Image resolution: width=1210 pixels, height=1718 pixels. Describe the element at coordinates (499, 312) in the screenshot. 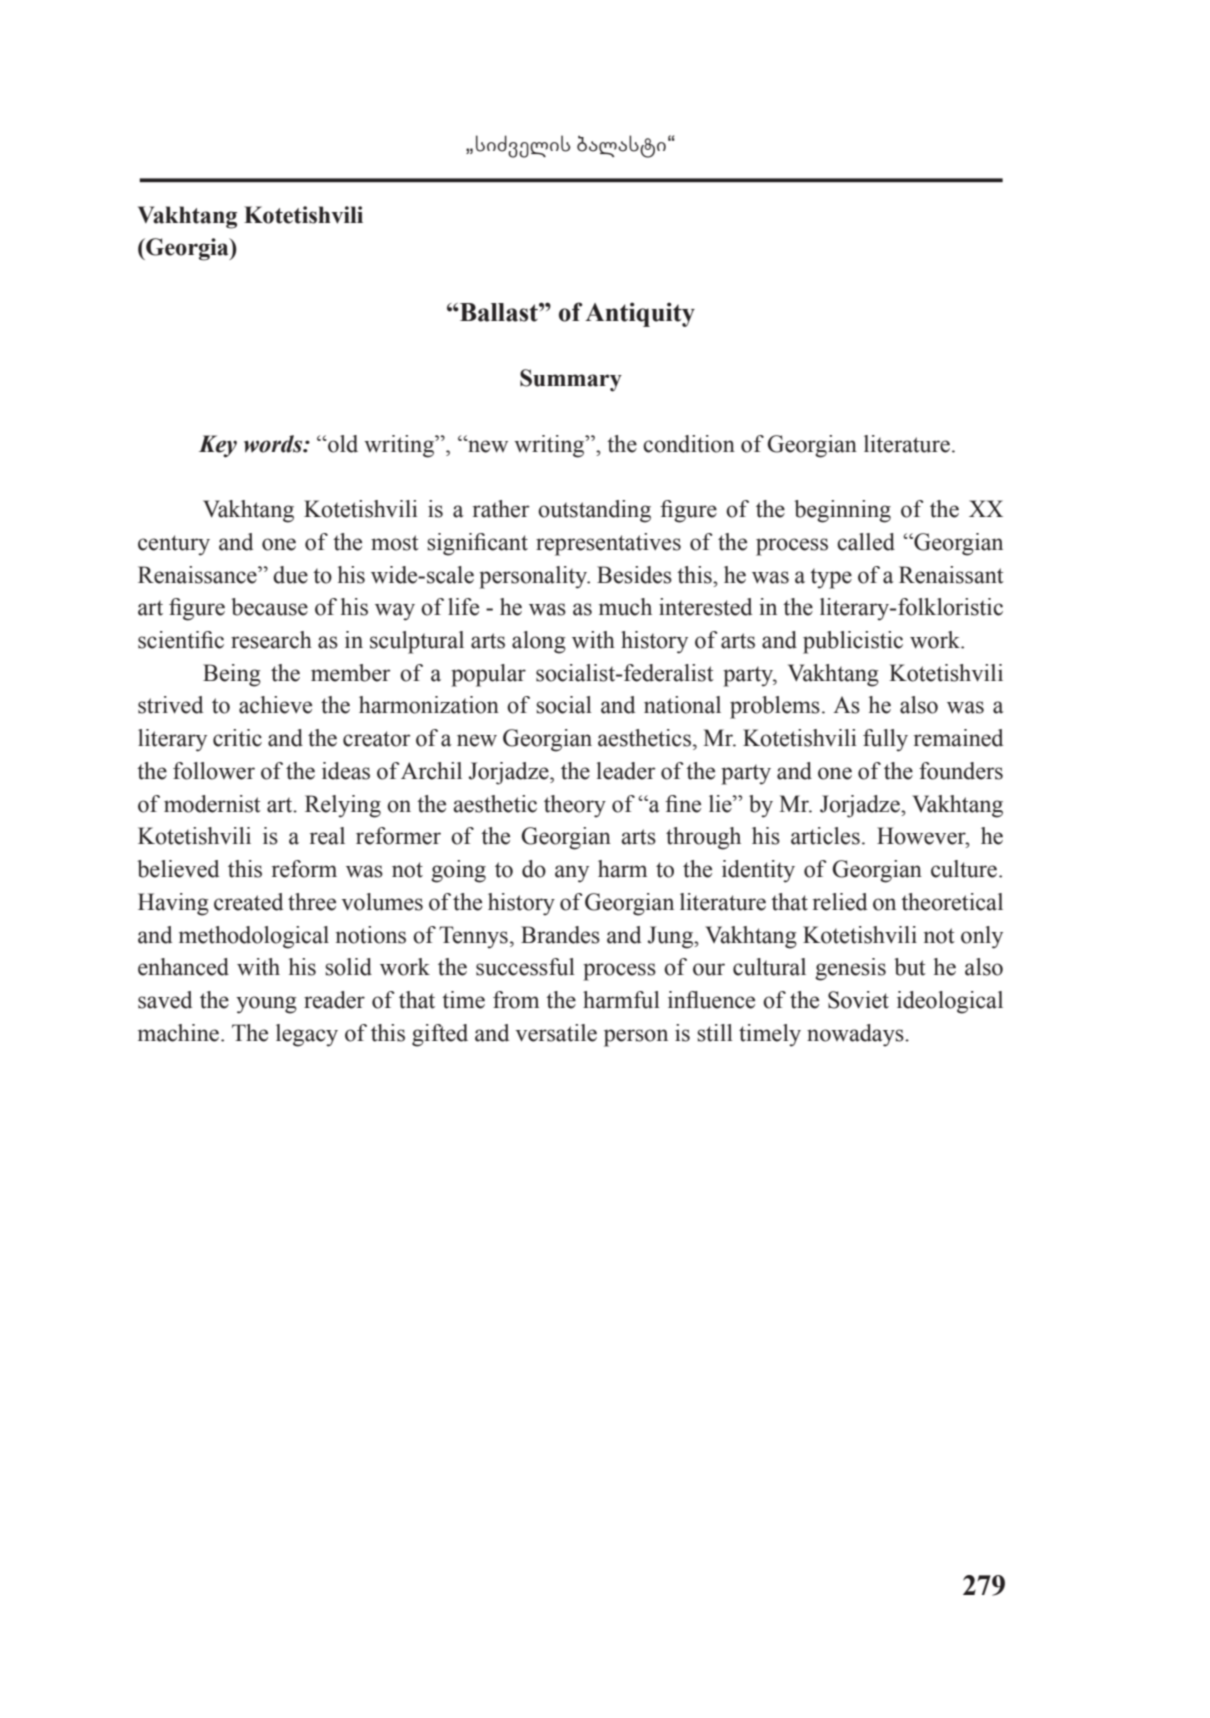

I see `Ballast` at that location.
